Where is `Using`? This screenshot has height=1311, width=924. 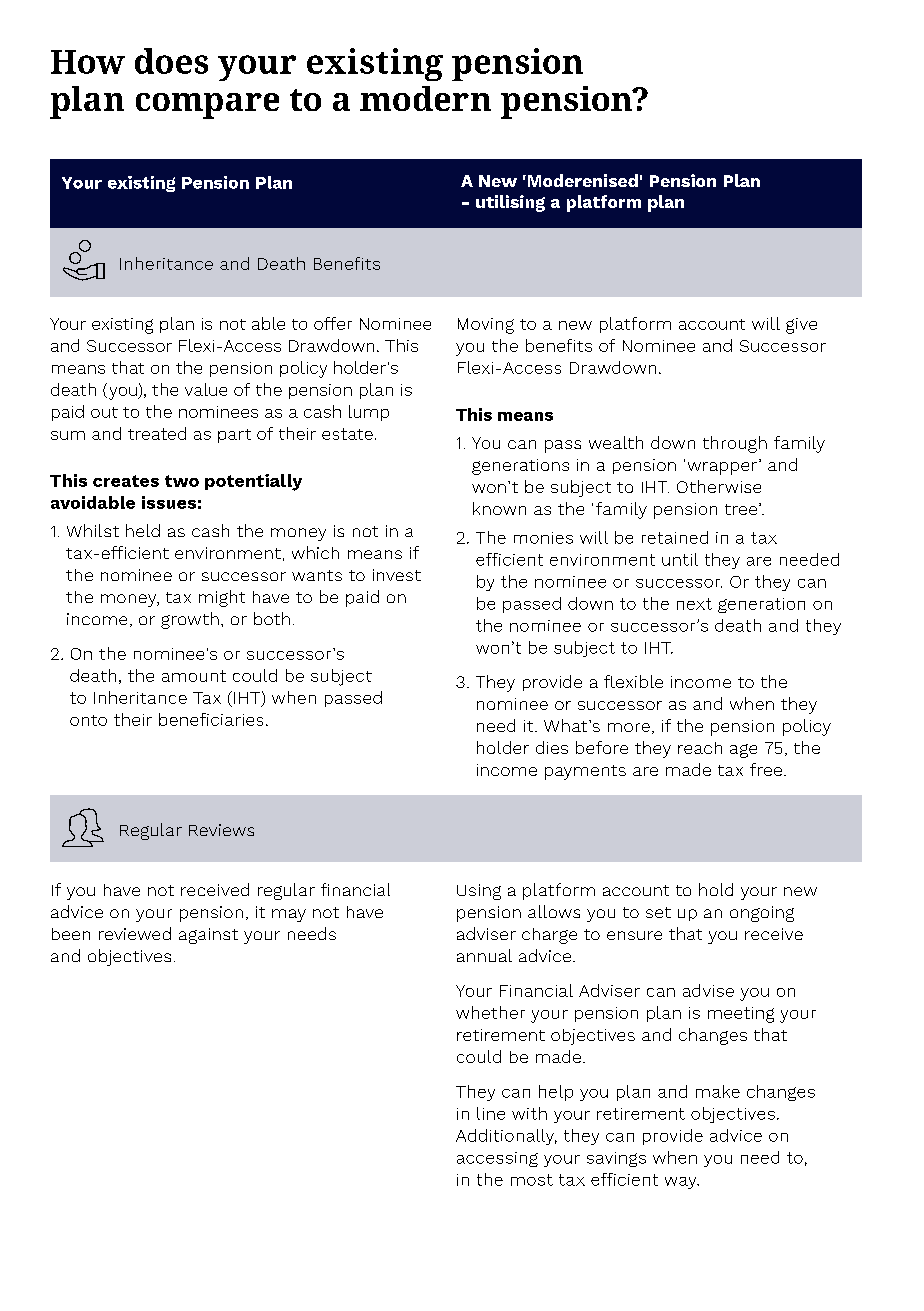 Using is located at coordinates (479, 892).
